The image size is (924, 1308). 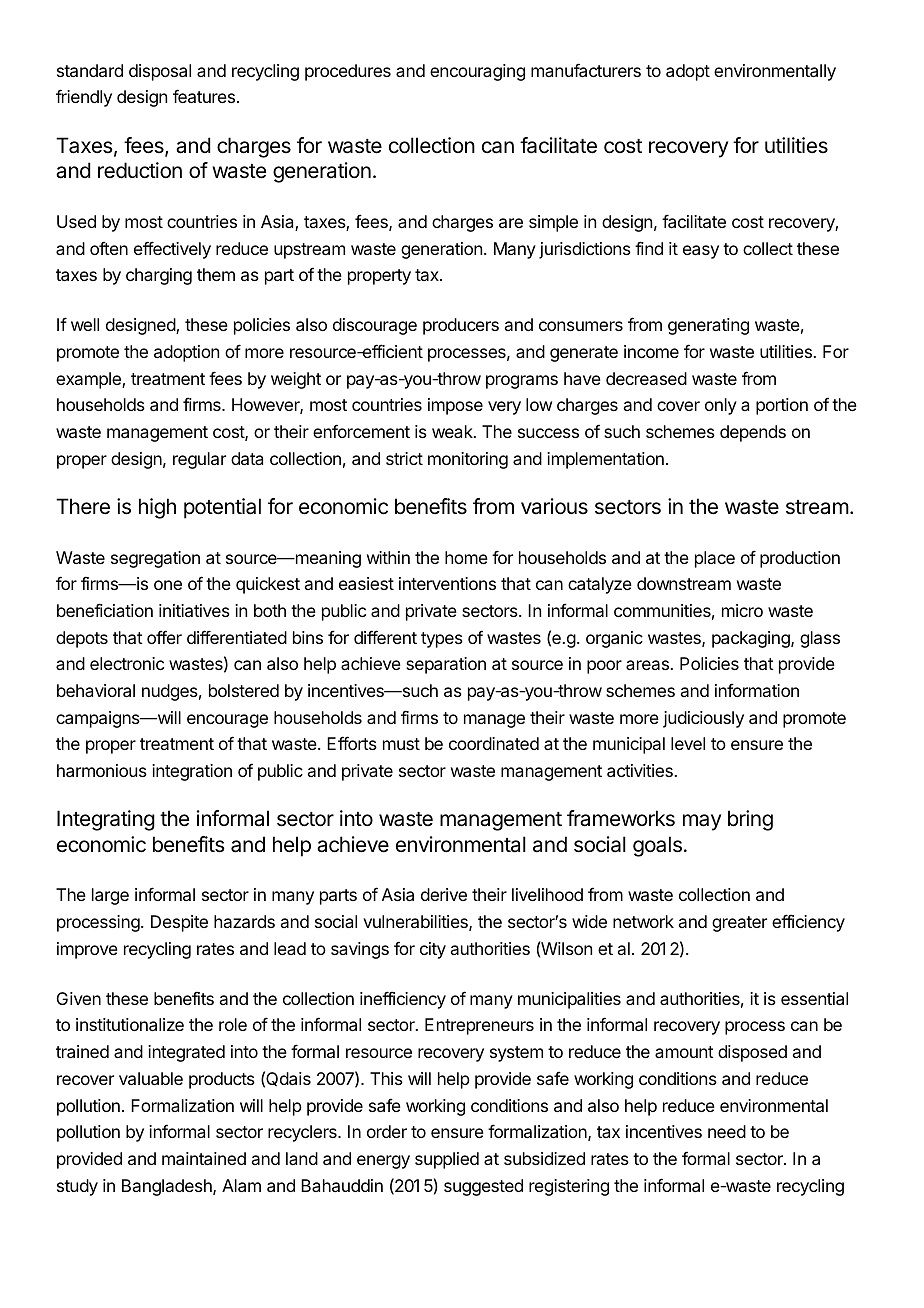 What do you see at coordinates (204, 96) in the document?
I see `features` at bounding box center [204, 96].
